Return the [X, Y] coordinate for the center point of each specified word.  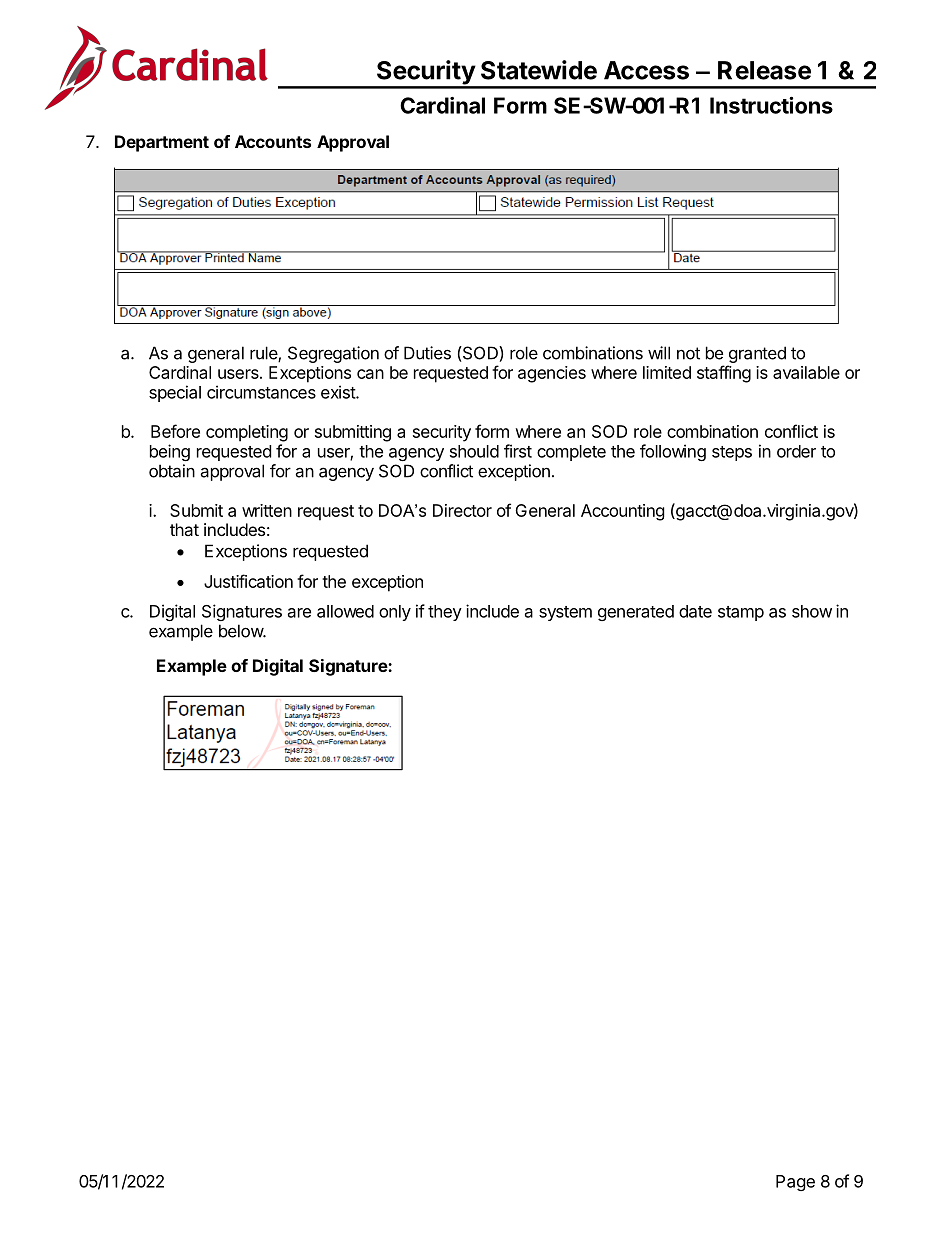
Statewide [539, 70]
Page [795, 1183]
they [445, 613]
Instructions [771, 105]
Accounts [273, 141]
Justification [248, 581]
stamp [741, 613]
